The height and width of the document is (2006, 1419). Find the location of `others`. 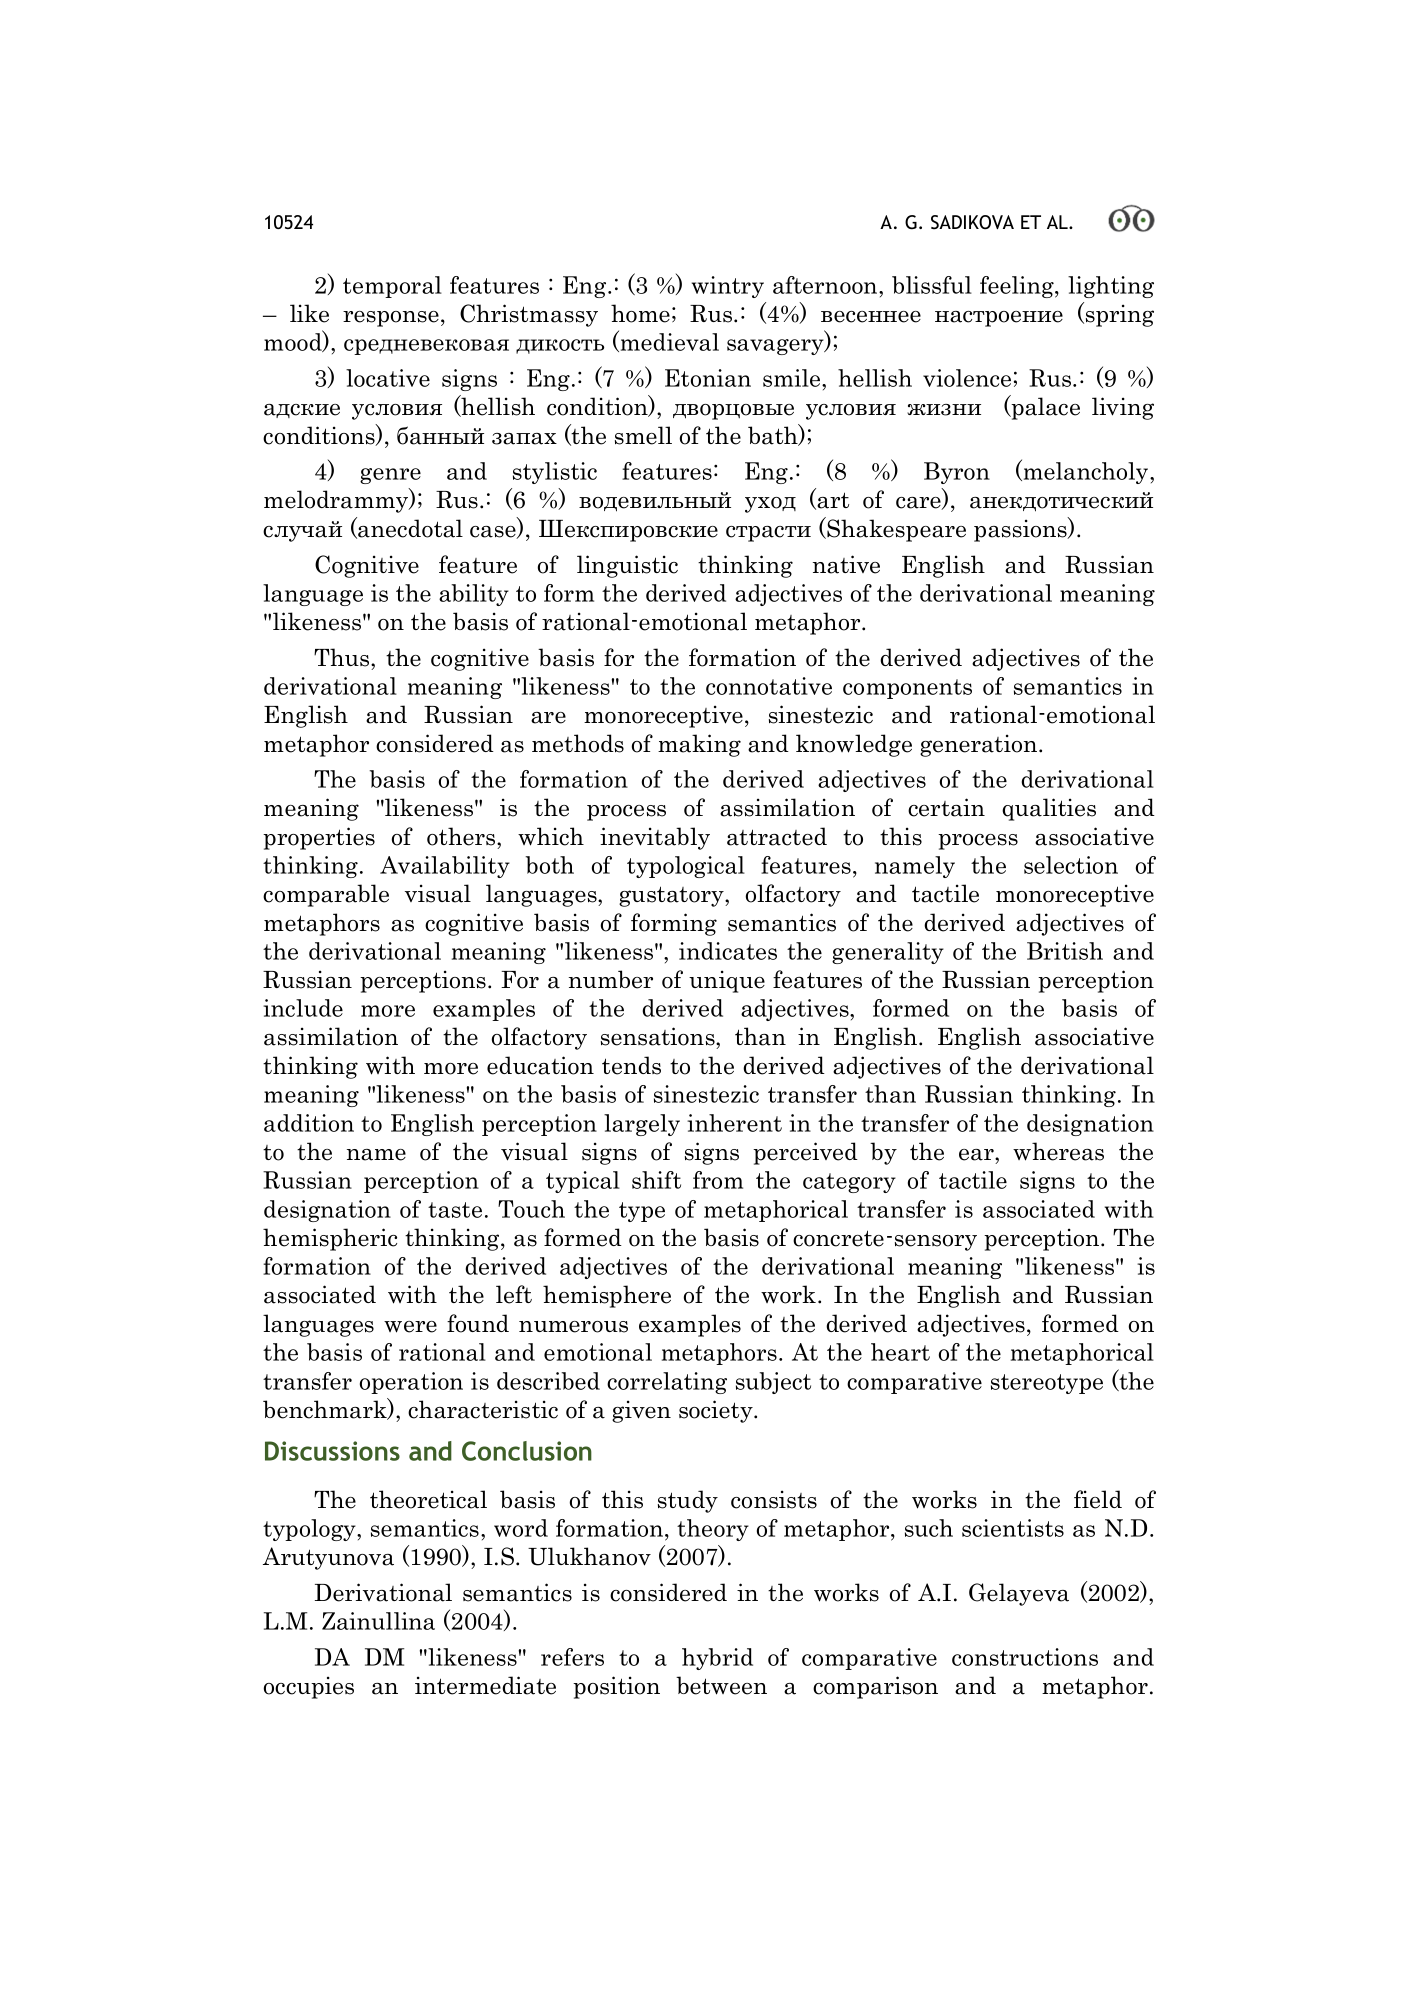

others is located at coordinates (462, 836).
